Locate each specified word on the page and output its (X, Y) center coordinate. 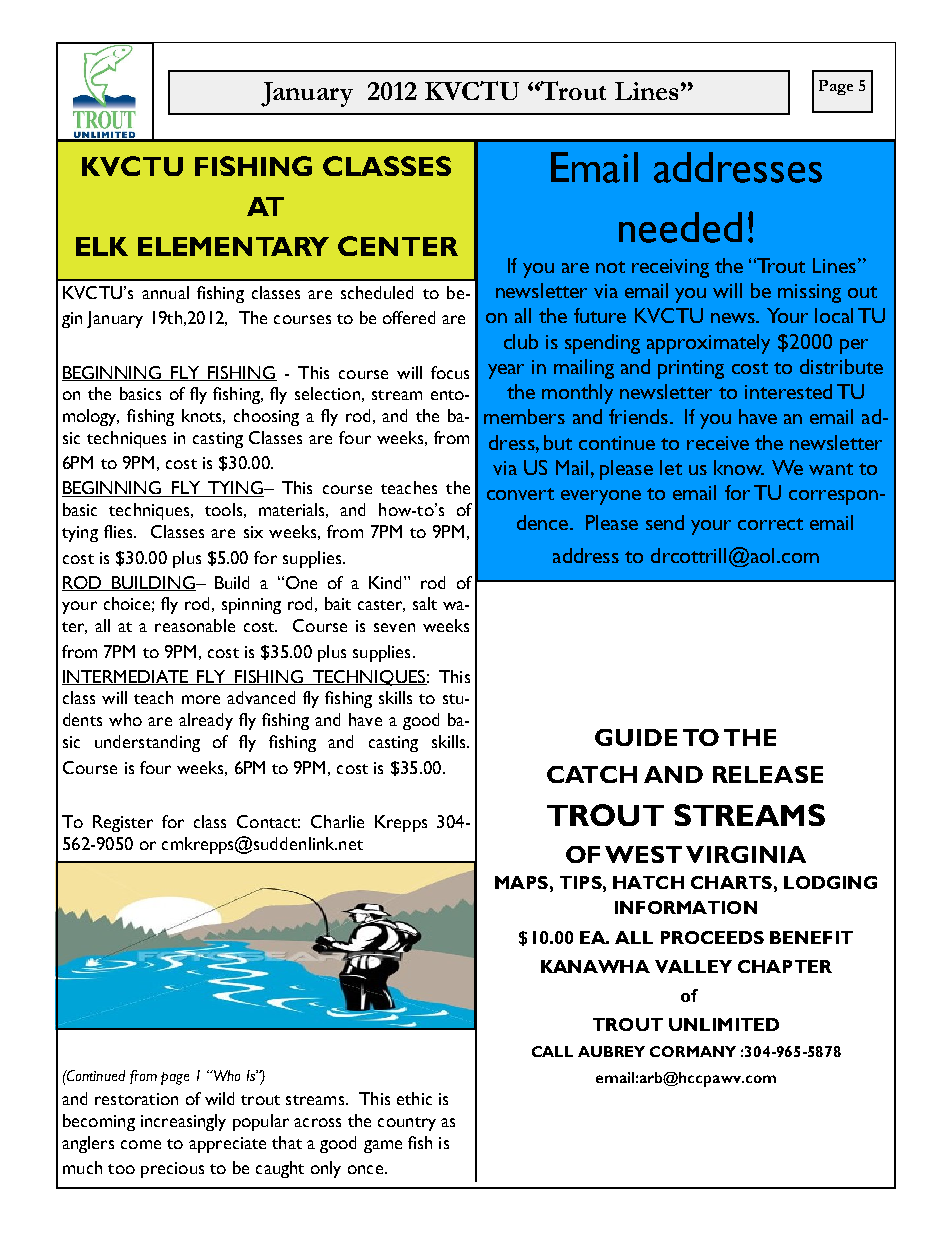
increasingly (183, 1122)
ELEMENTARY (233, 246)
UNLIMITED (724, 1024)
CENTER (398, 246)
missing (809, 293)
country (407, 1124)
